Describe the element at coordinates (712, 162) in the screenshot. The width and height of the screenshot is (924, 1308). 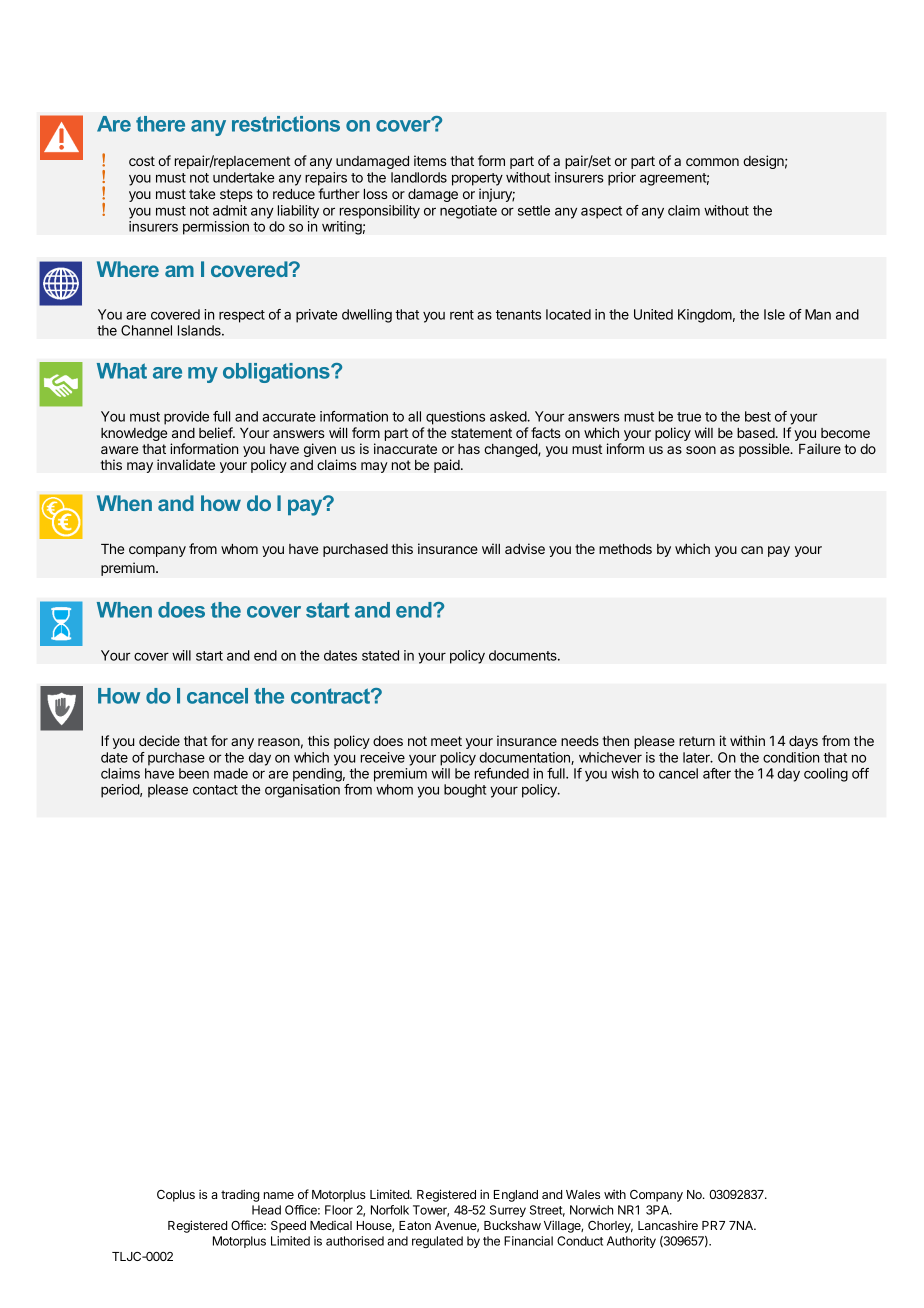
I see `common` at that location.
